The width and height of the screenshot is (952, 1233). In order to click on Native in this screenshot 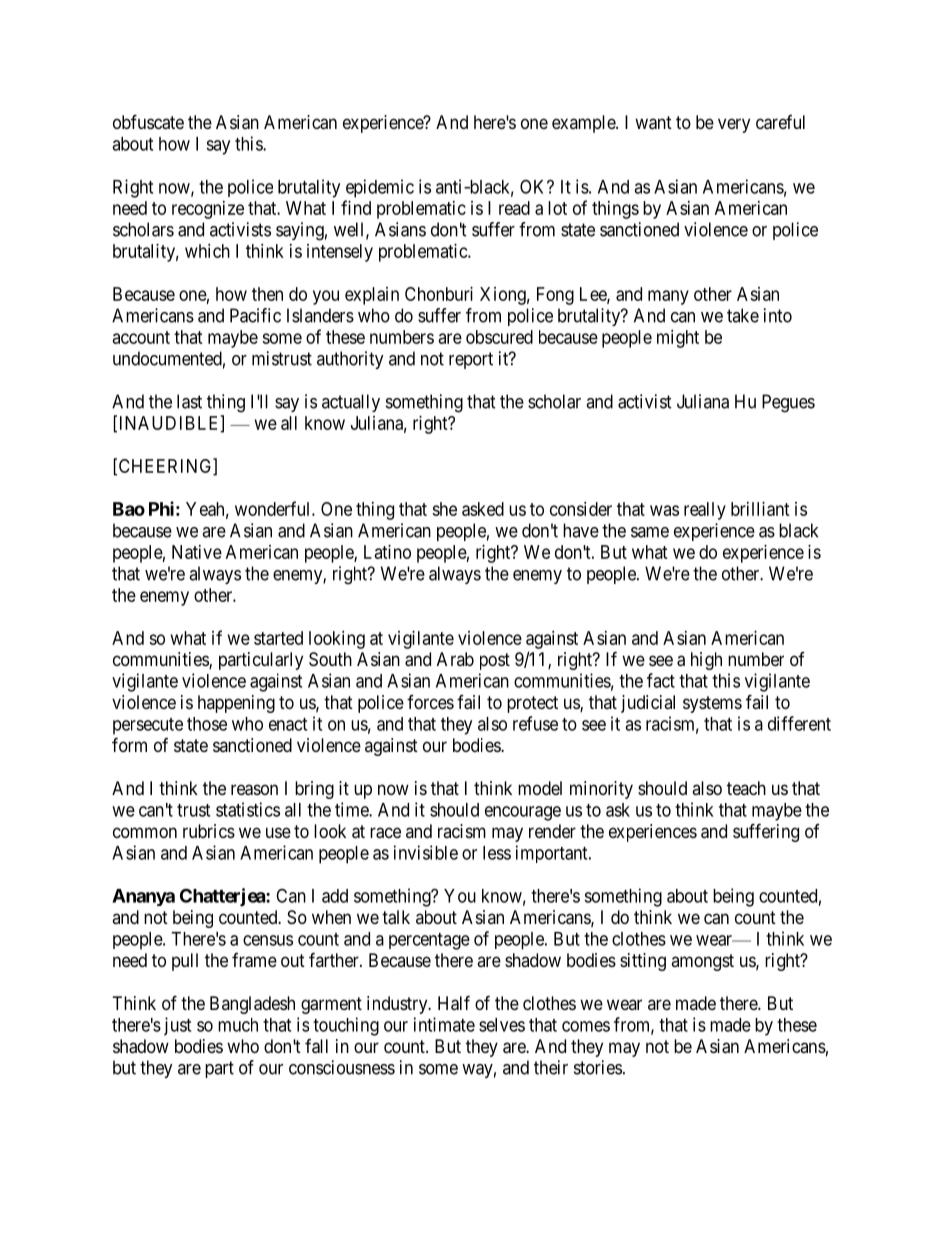, I will do `click(197, 552)`.
